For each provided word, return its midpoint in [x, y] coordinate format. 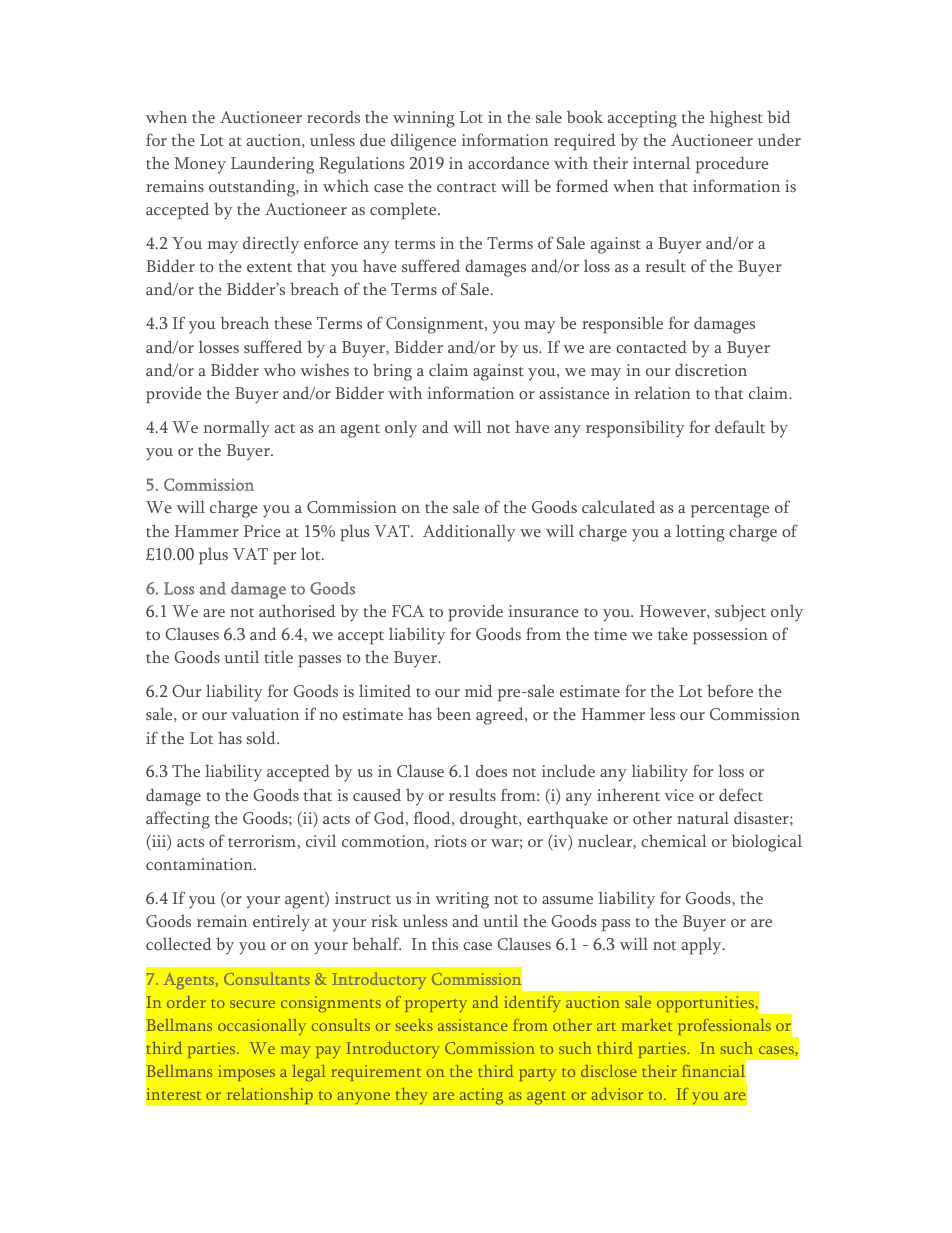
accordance [508, 162]
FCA [408, 611]
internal [661, 162]
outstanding [253, 188]
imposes [246, 1073]
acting [481, 1096]
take [673, 633]
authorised [297, 610]
